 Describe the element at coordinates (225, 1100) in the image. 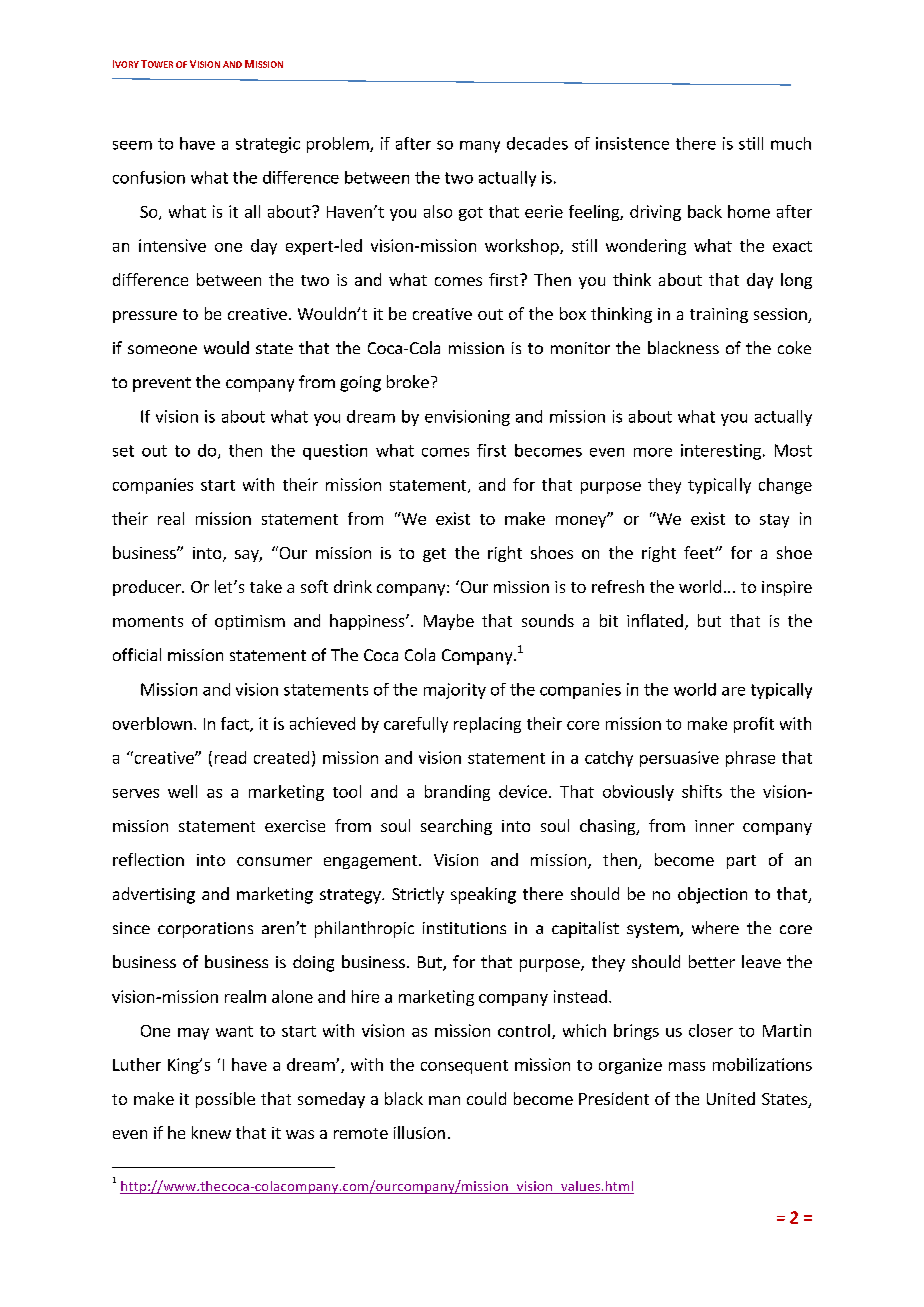

I see `possible` at that location.
